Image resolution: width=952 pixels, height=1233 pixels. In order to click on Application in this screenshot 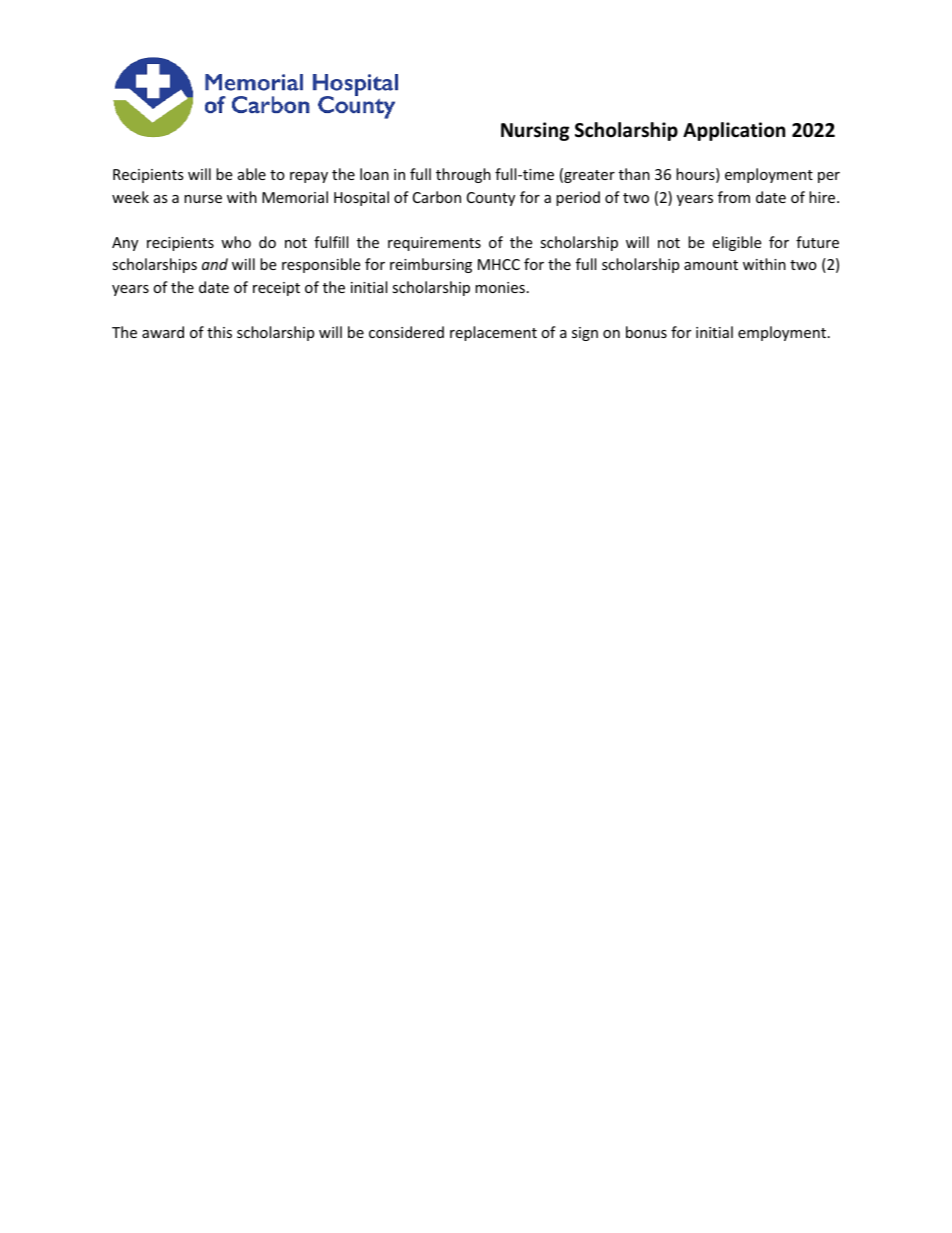, I will do `click(734, 131)`.
